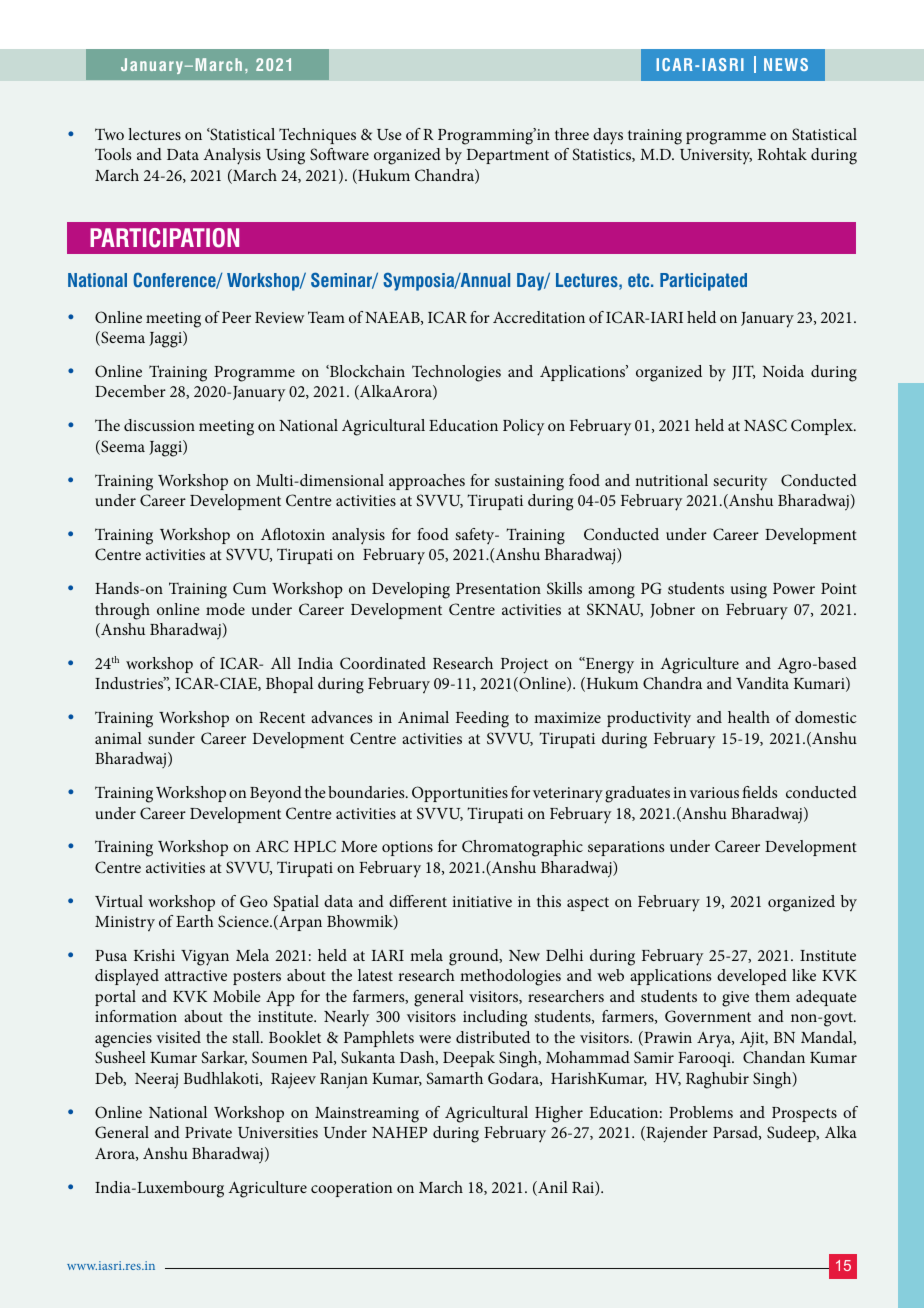  Describe the element at coordinates (752, 977) in the screenshot. I see `developed` at that location.
